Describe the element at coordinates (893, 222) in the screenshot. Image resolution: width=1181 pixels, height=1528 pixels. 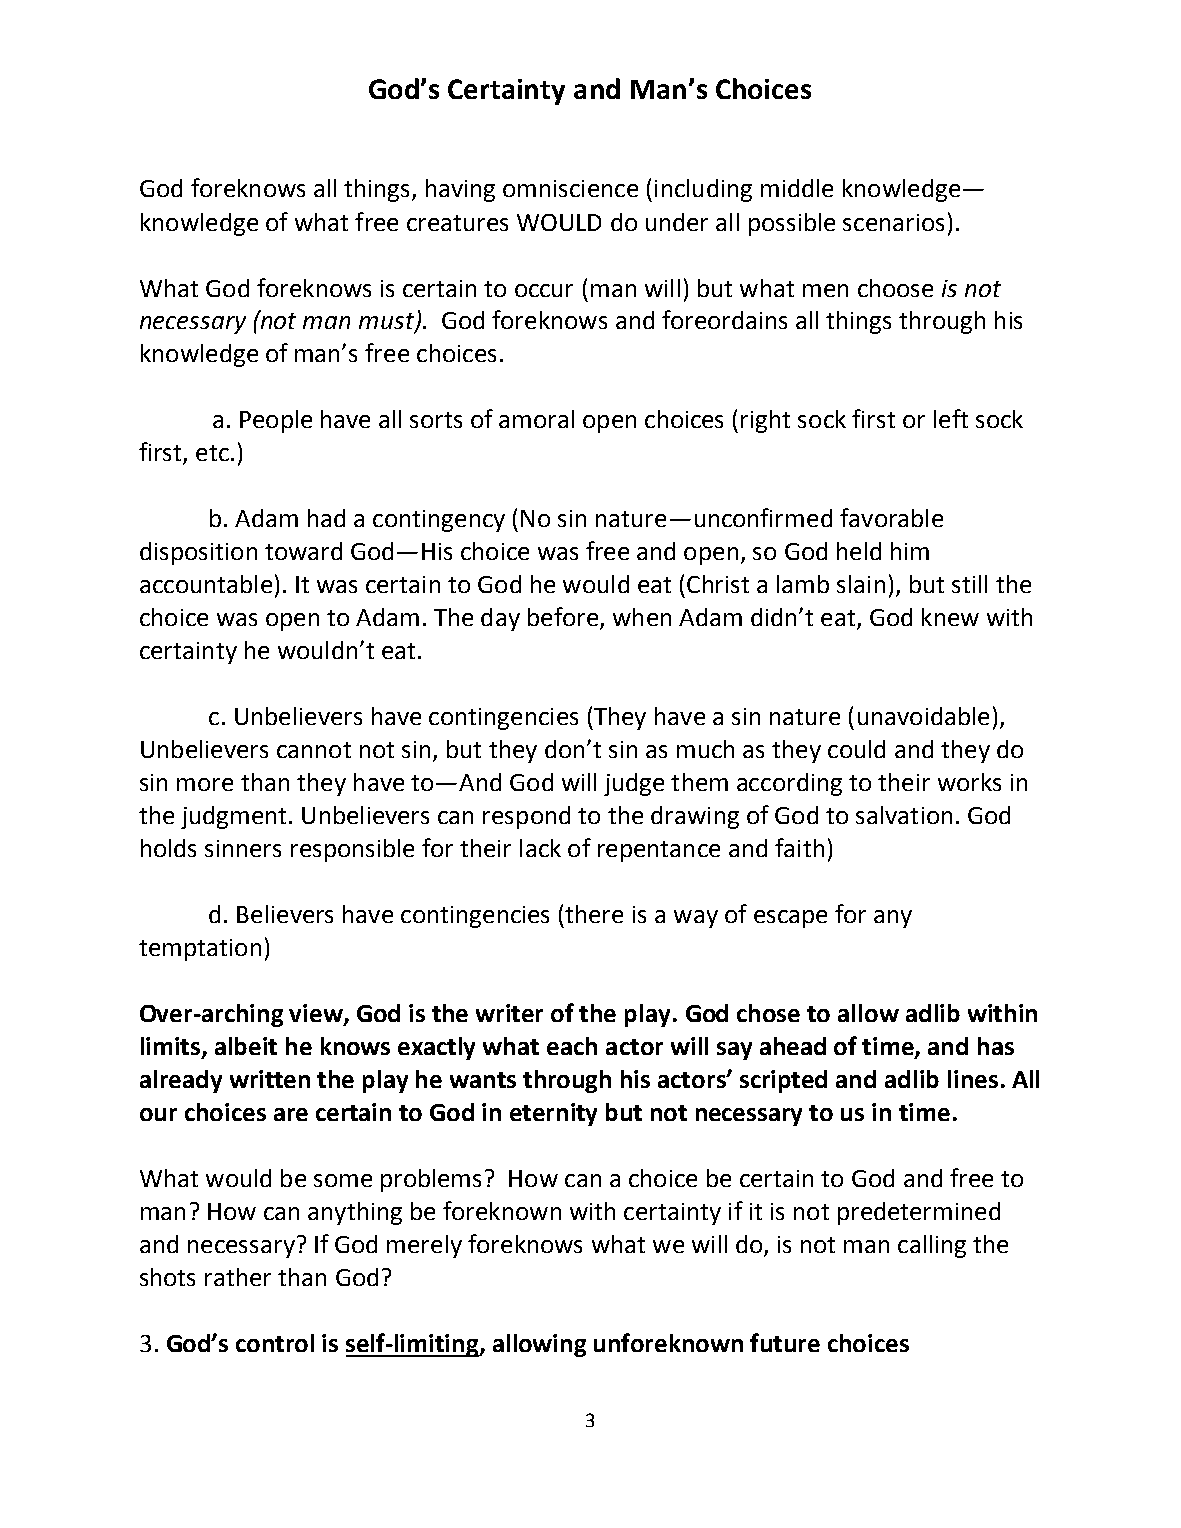
I see `scenarios` at that location.
